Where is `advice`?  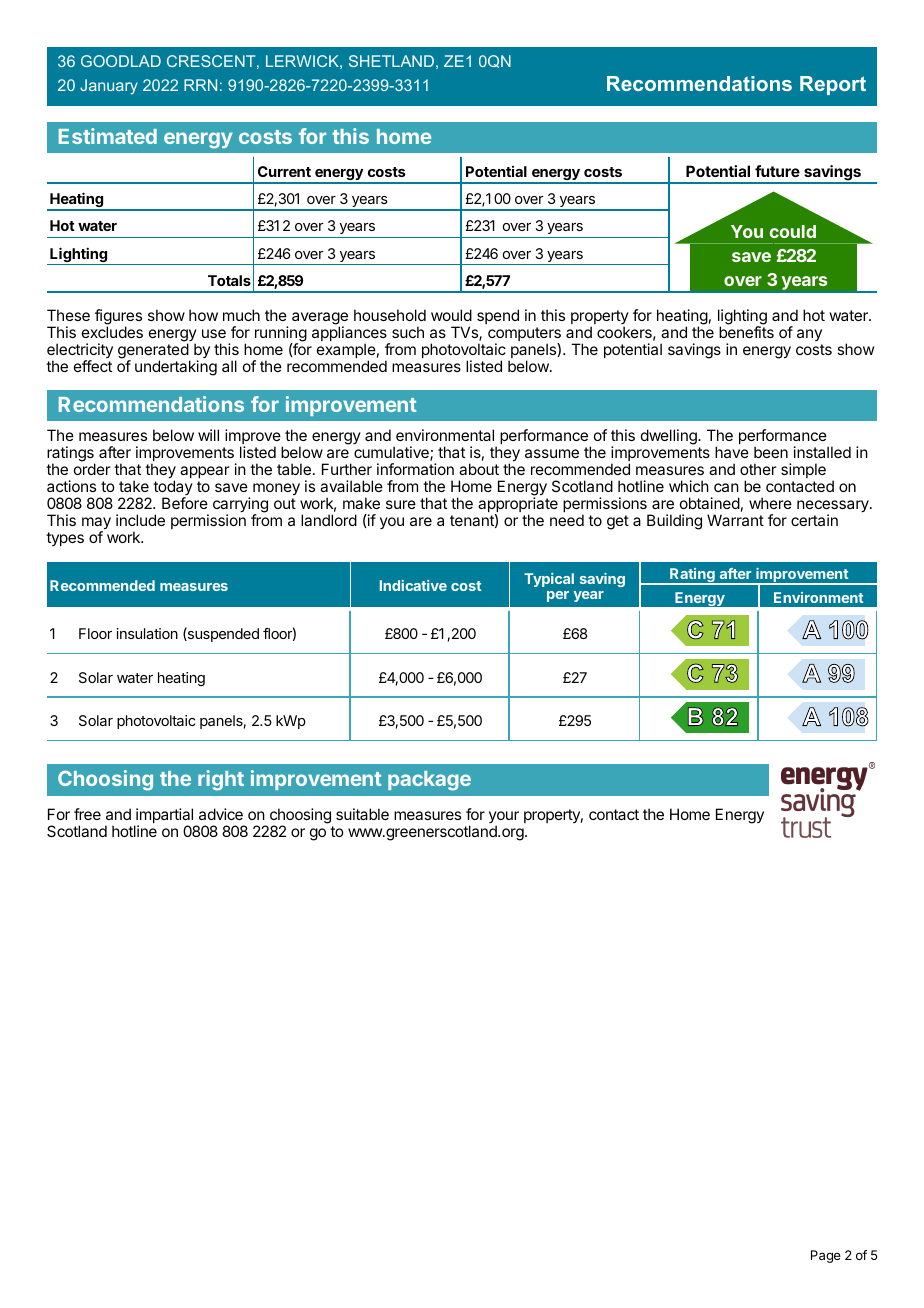 advice is located at coordinates (221, 814).
